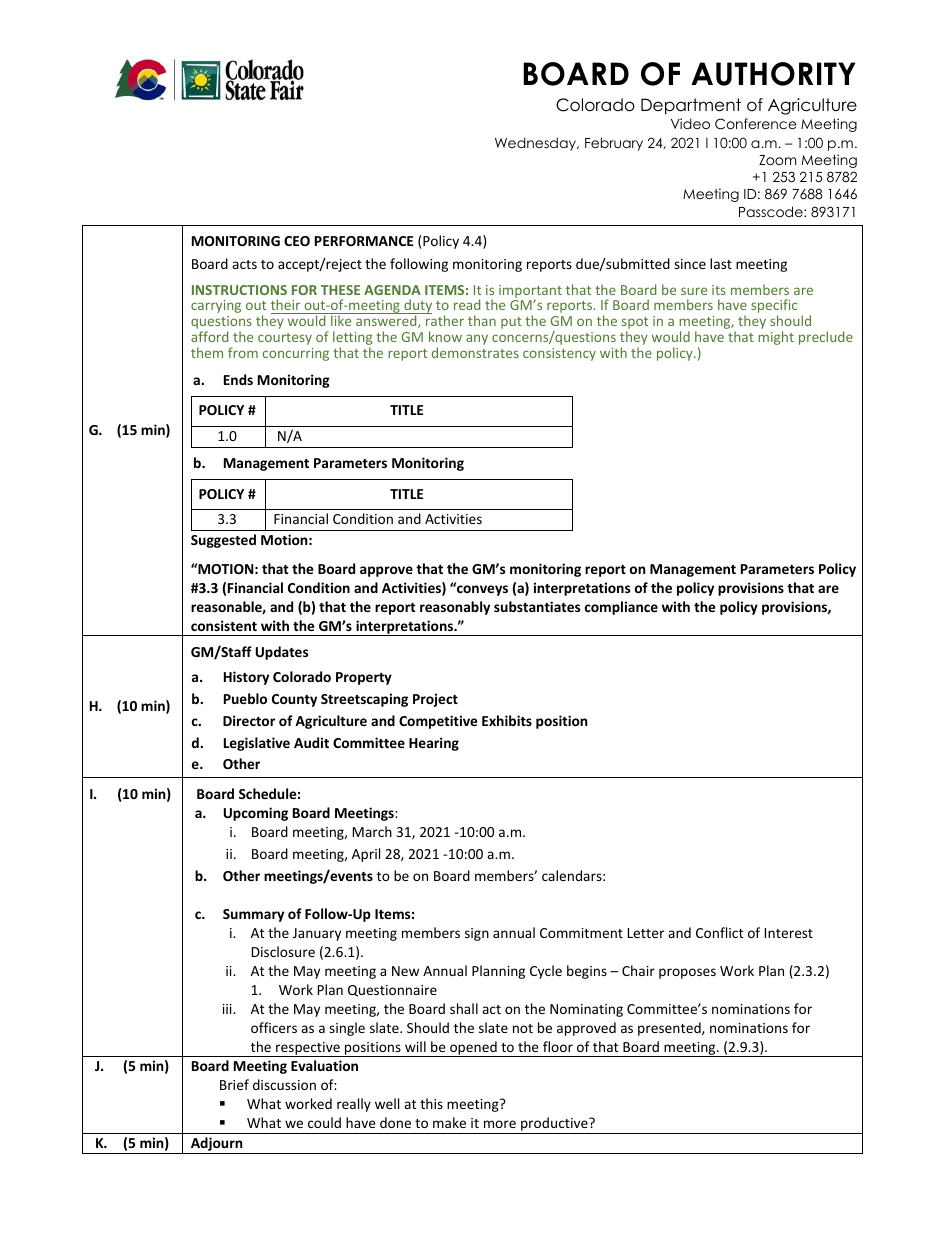  What do you see at coordinates (537, 606) in the screenshot?
I see `substantiates` at bounding box center [537, 606].
